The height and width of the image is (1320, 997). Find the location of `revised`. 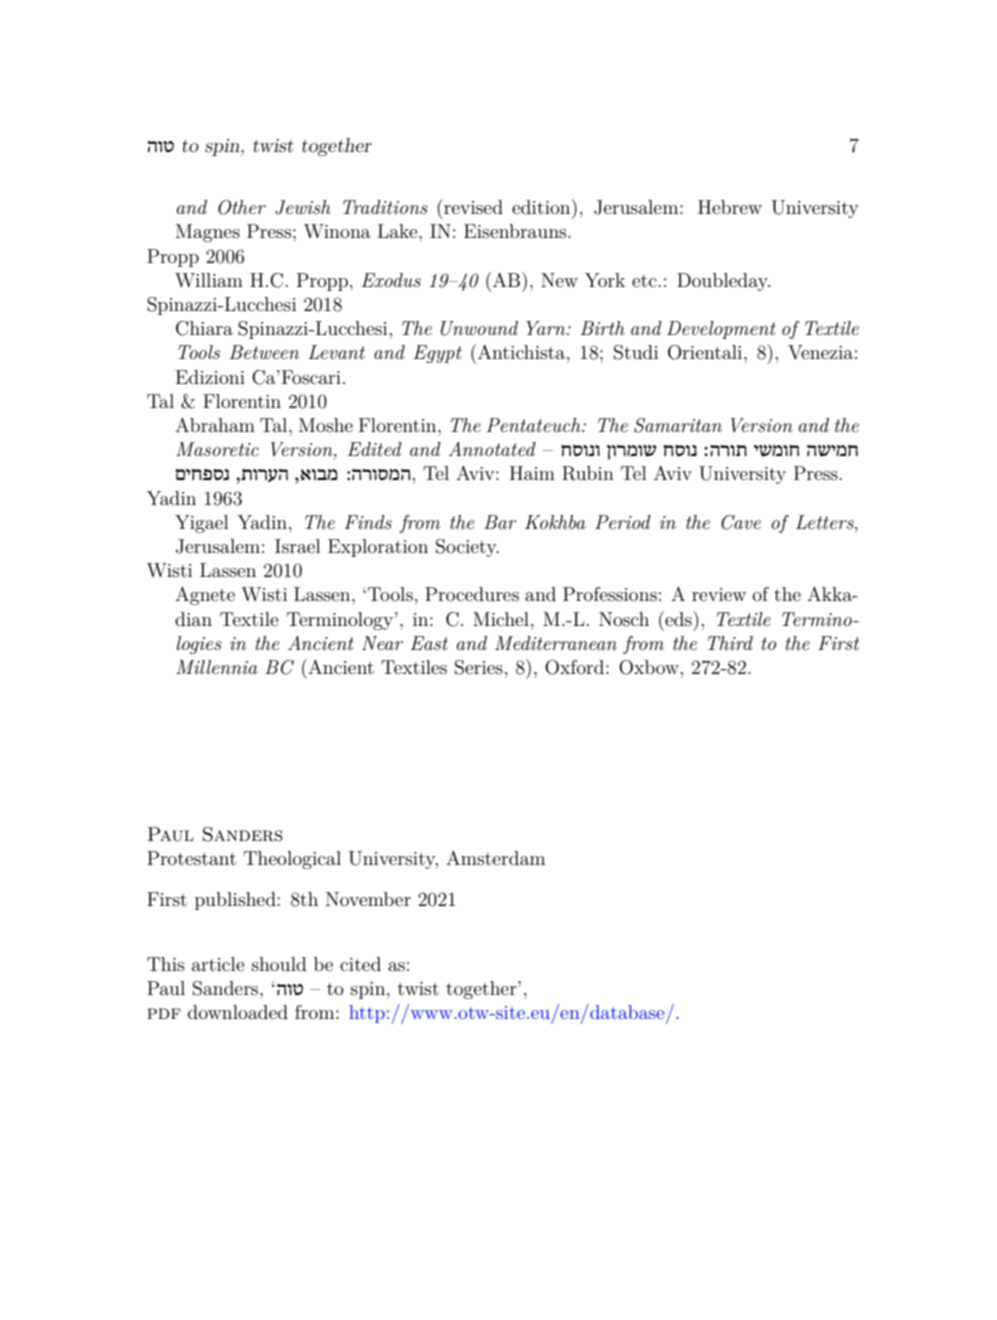

revised is located at coordinates (472, 207).
